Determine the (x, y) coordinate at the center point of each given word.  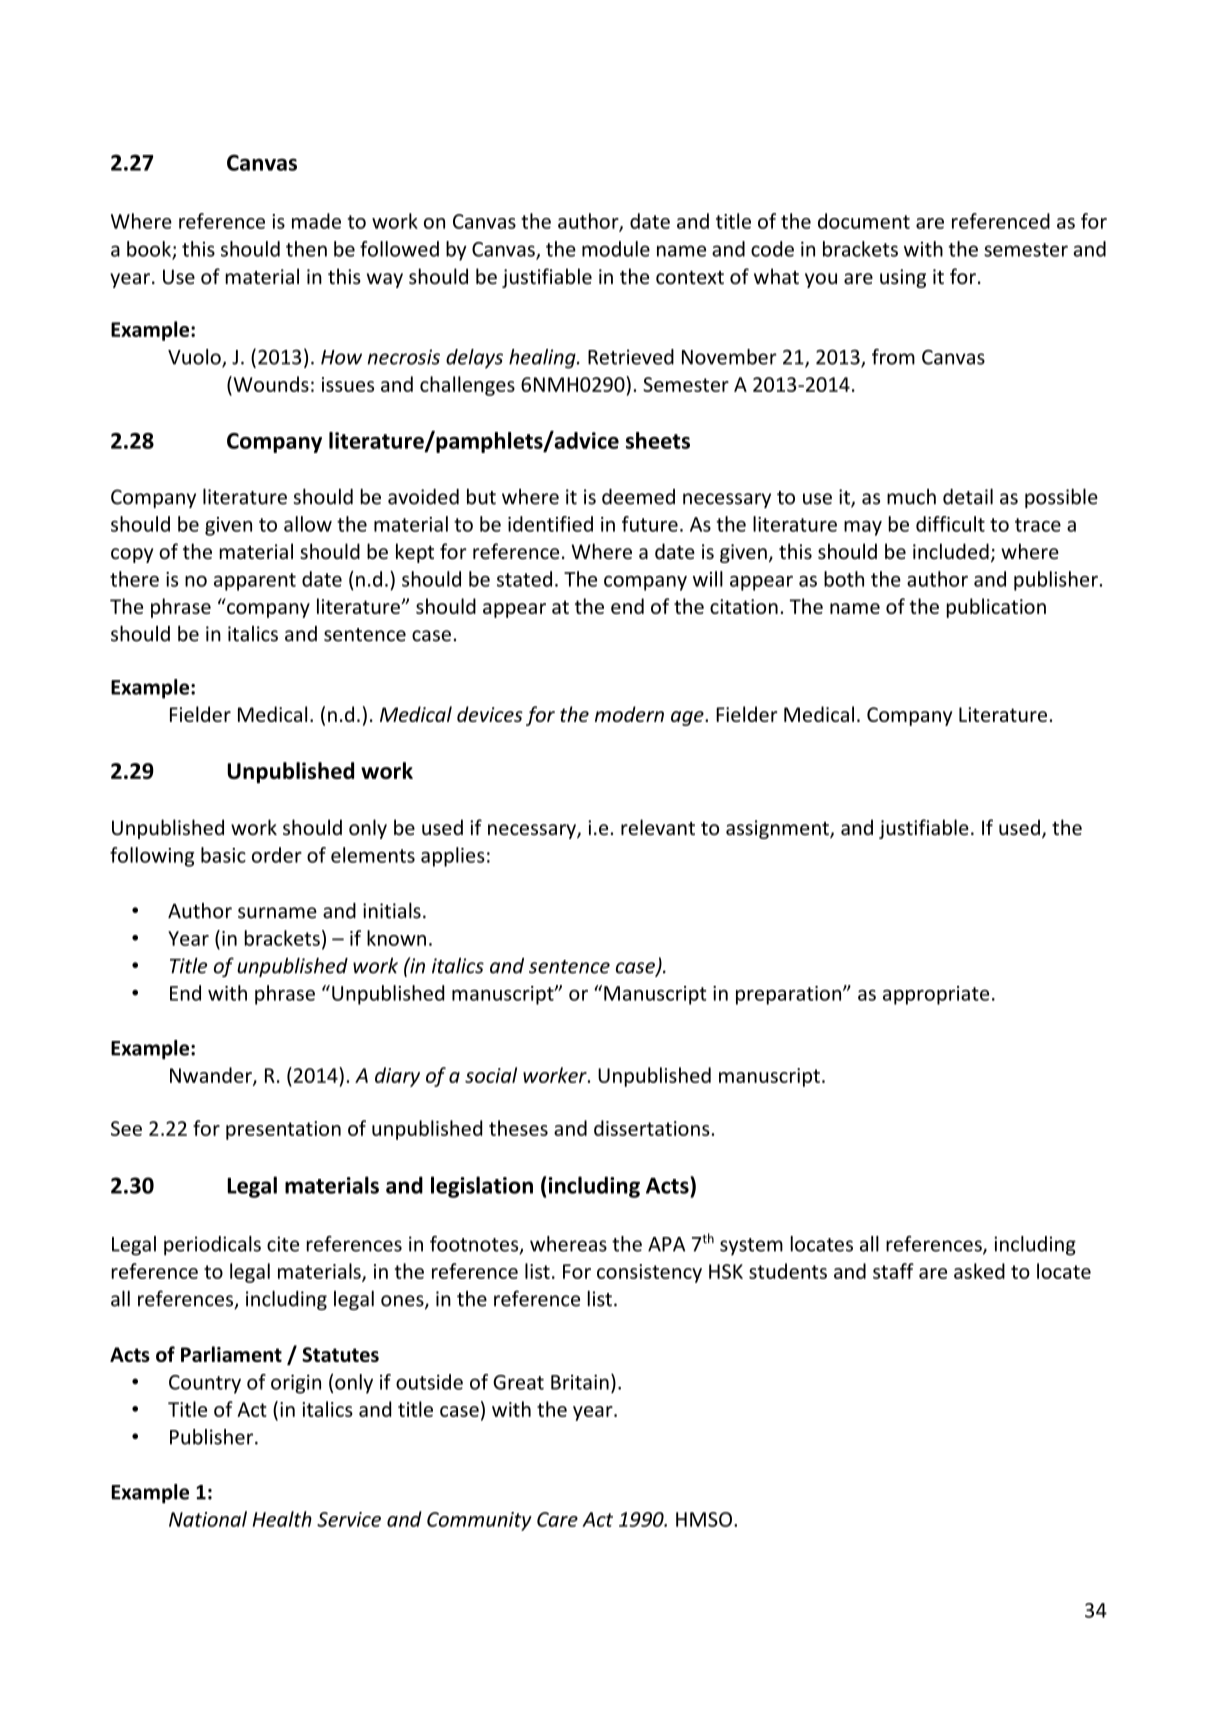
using (903, 278)
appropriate (936, 995)
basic (223, 855)
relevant (658, 827)
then (306, 249)
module (616, 249)
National (208, 1519)
